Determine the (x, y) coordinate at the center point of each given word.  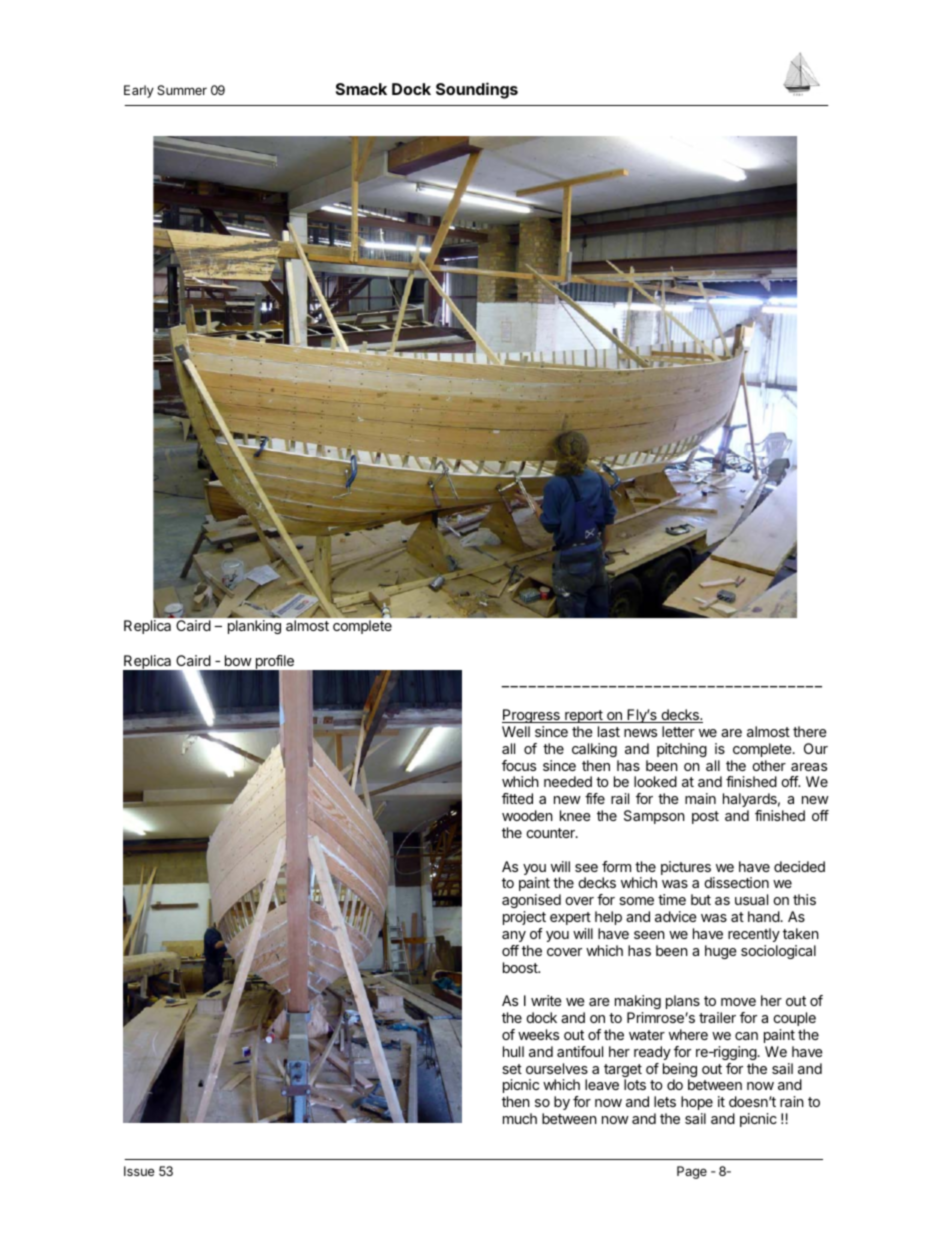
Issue (139, 1171)
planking (254, 627)
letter (678, 731)
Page (692, 1172)
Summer (182, 90)
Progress (532, 716)
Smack (361, 89)
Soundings (477, 90)
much (520, 1118)
